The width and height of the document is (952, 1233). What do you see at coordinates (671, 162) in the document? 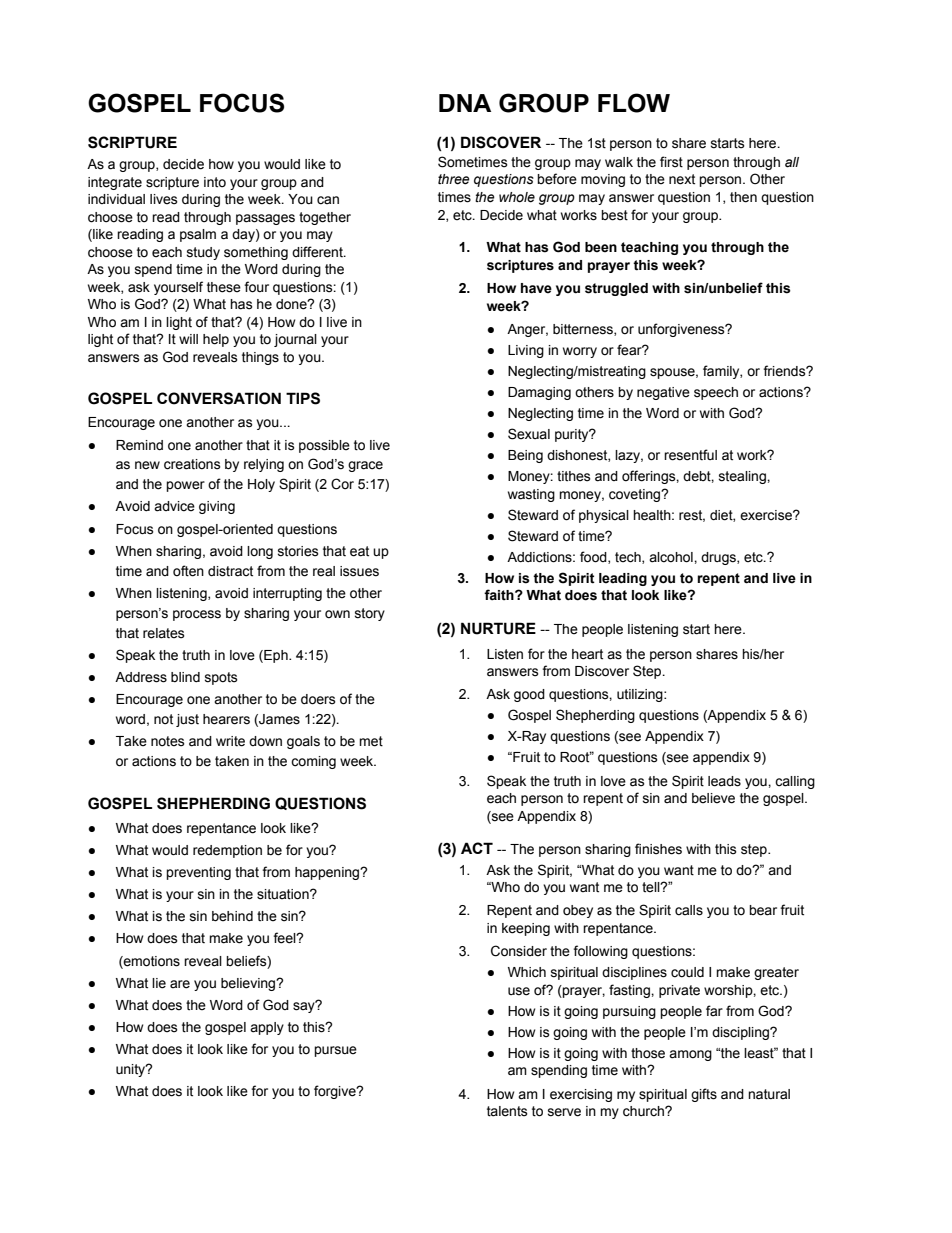
I see `first` at bounding box center [671, 162].
